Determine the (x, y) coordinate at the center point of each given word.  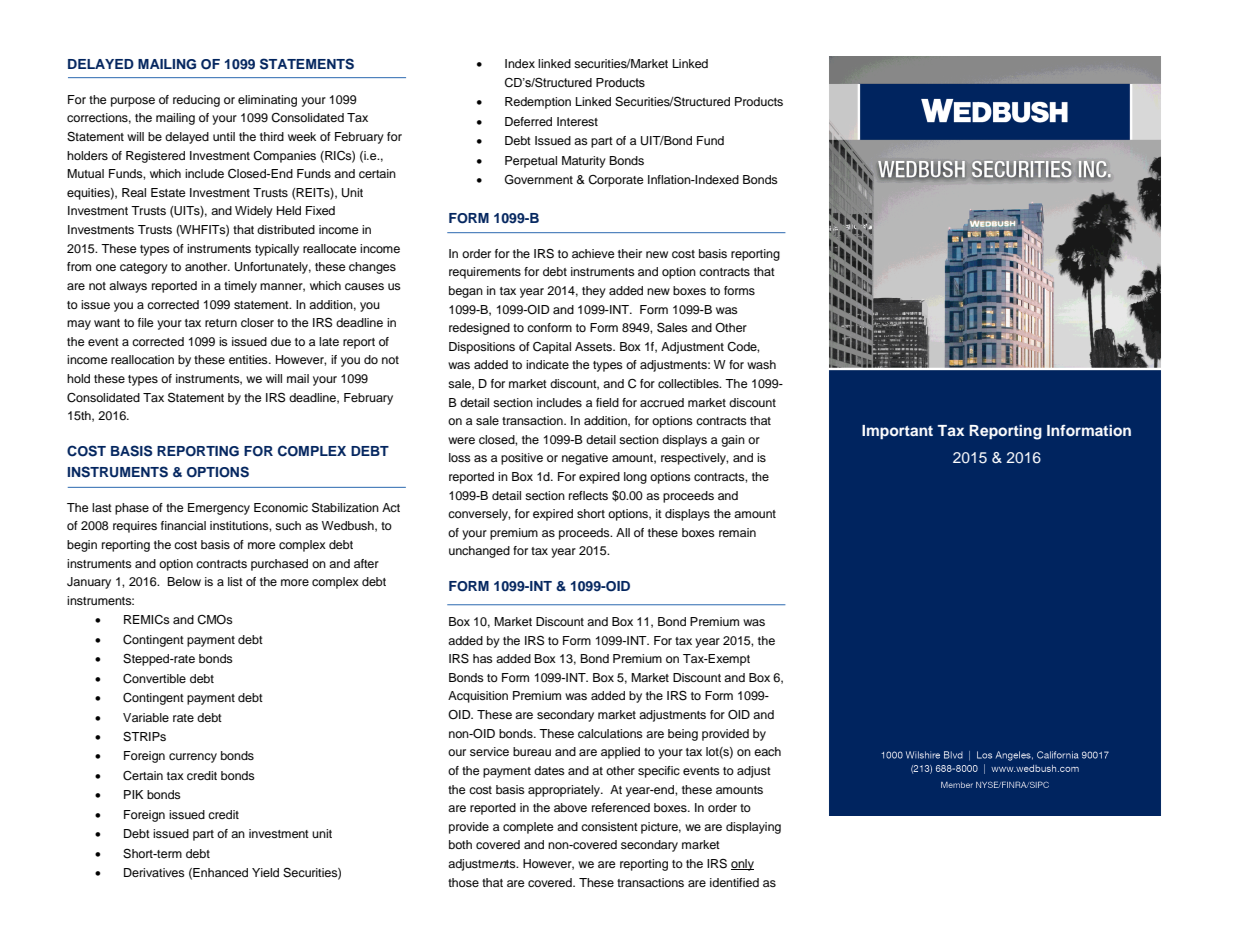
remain (737, 532)
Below (184, 581)
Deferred (528, 121)
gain (733, 441)
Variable (146, 717)
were (461, 440)
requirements (485, 273)
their (630, 253)
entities (249, 359)
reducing (196, 101)
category (144, 268)
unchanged (479, 552)
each (767, 751)
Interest (577, 121)
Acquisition (478, 697)
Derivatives (154, 872)
